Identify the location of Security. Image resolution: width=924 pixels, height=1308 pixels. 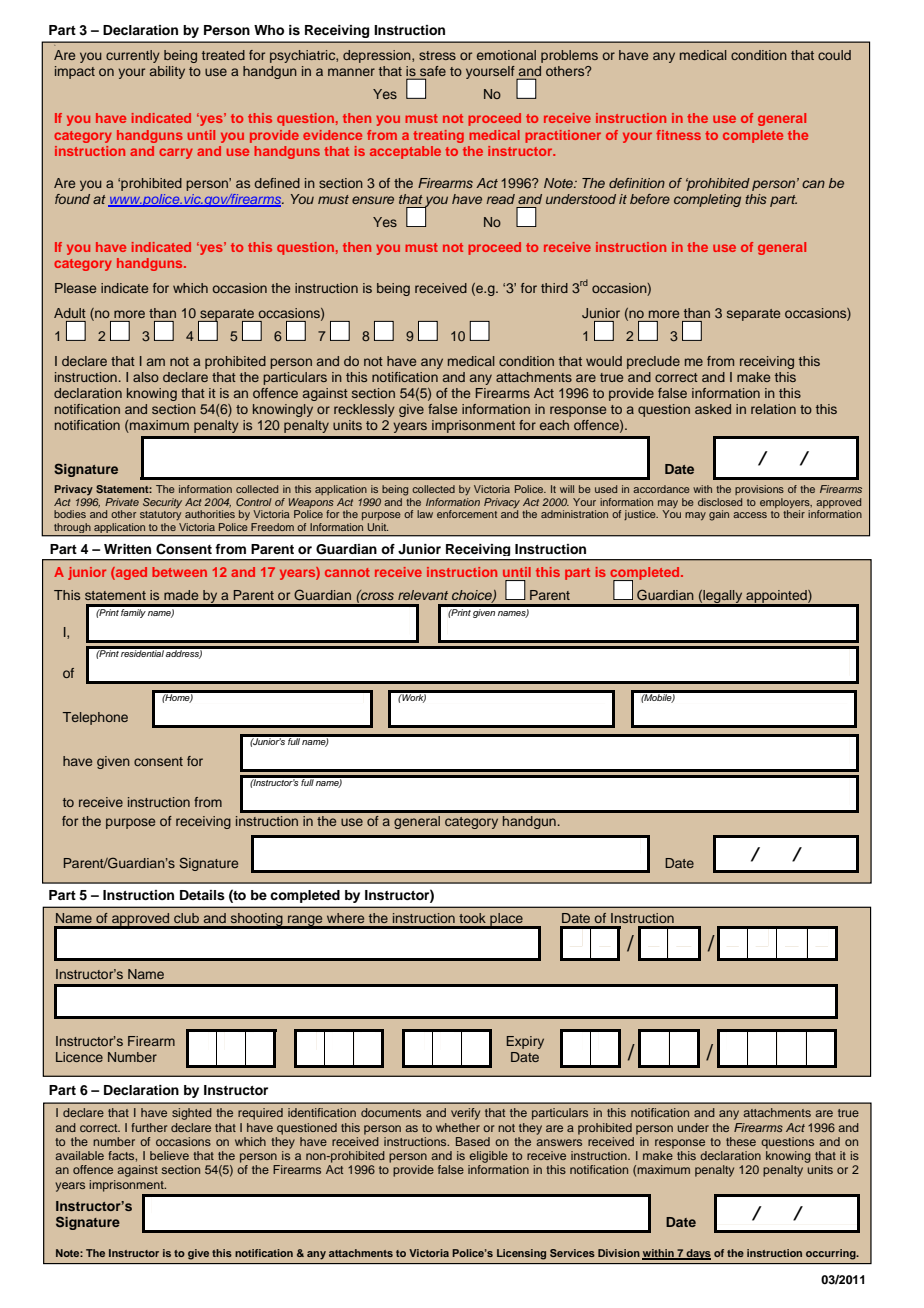
(162, 503).
